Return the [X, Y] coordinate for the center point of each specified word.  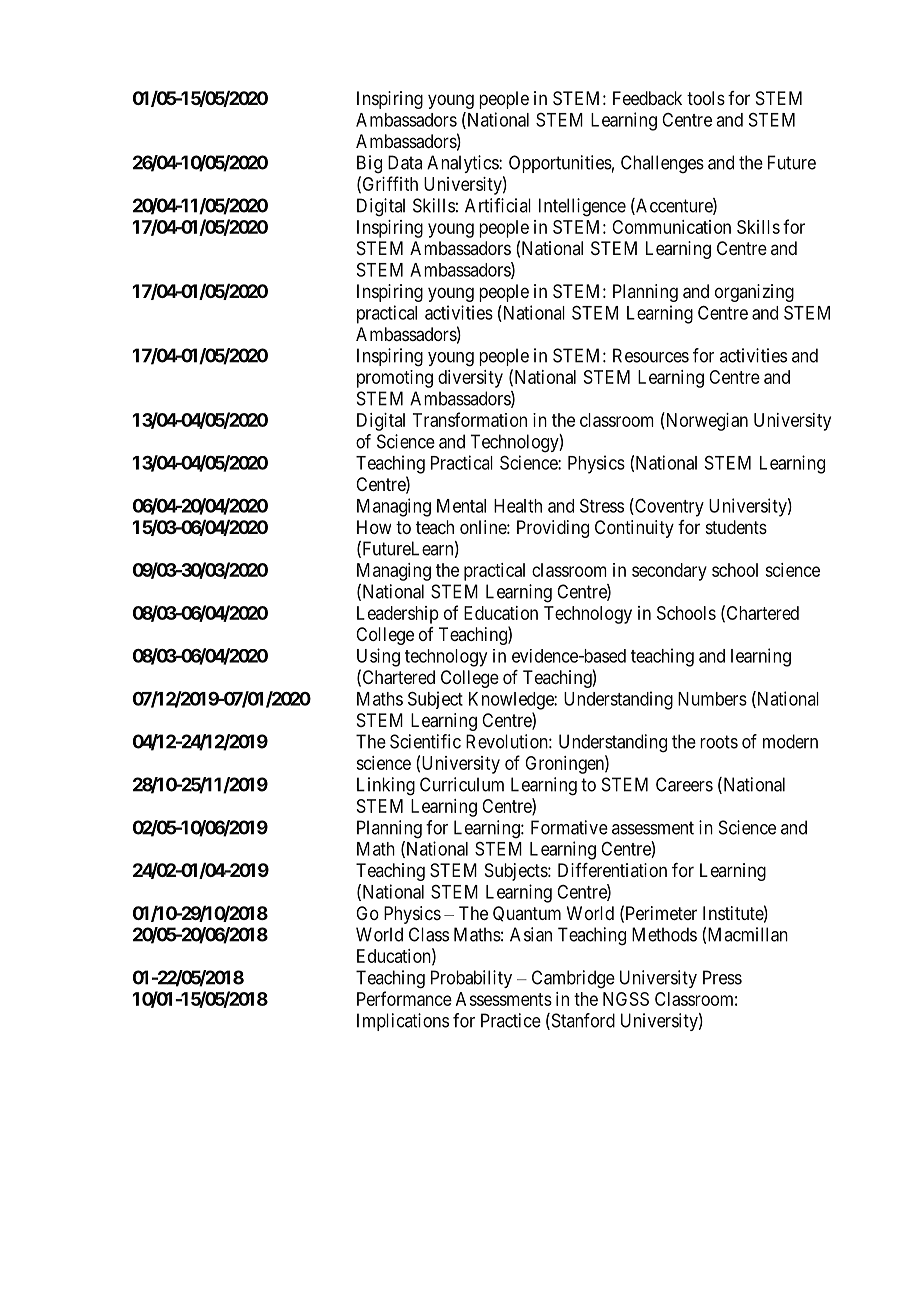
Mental [461, 506]
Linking [386, 786]
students [736, 527]
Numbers [712, 699]
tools [706, 98]
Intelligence [582, 207]
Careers [684, 784]
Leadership [398, 615]
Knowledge [512, 701]
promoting [395, 379]
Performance [404, 998]
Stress [602, 505]
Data [405, 162]
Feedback [647, 98]
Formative [569, 827]
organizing [754, 293]
